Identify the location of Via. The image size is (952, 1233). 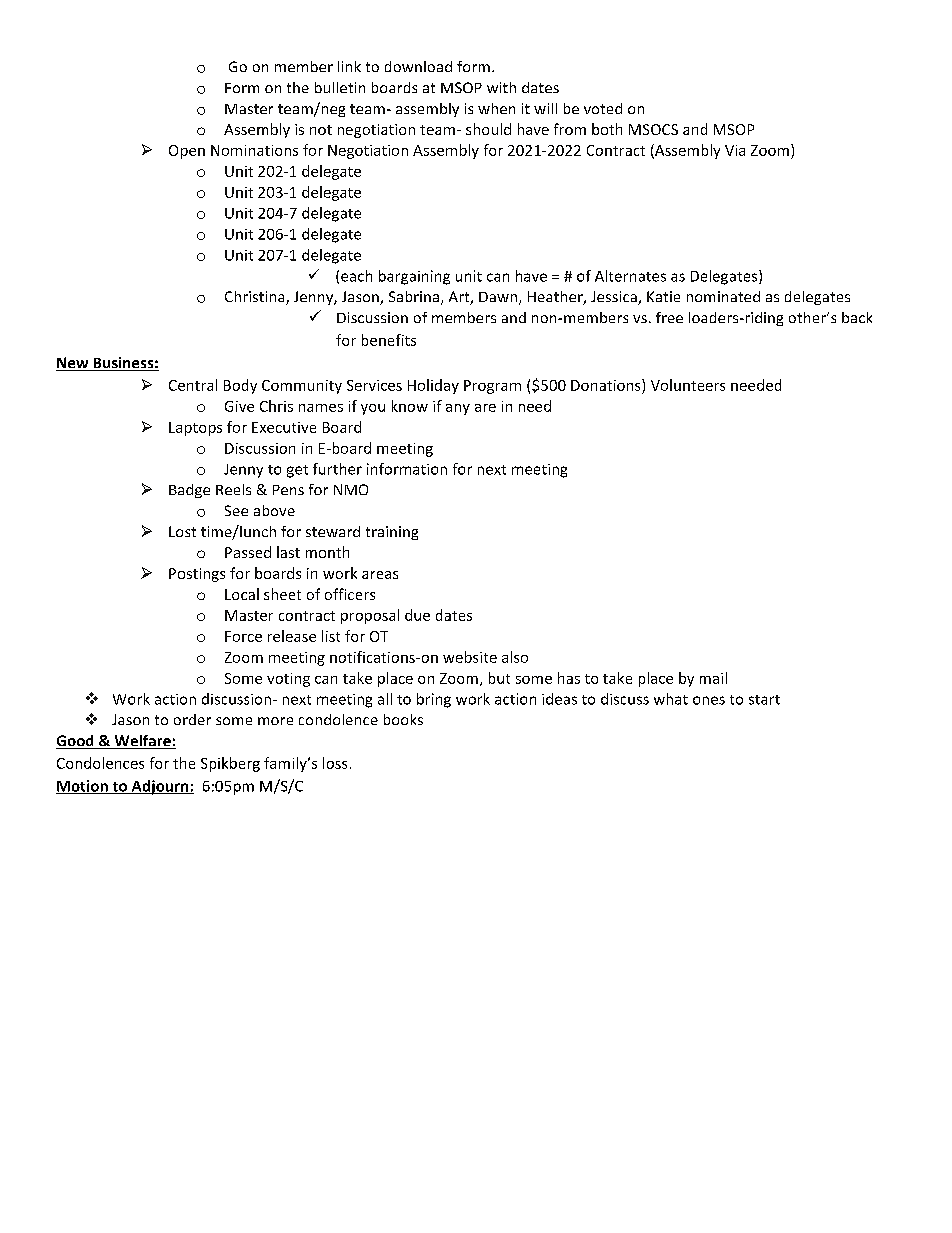
(735, 150).
